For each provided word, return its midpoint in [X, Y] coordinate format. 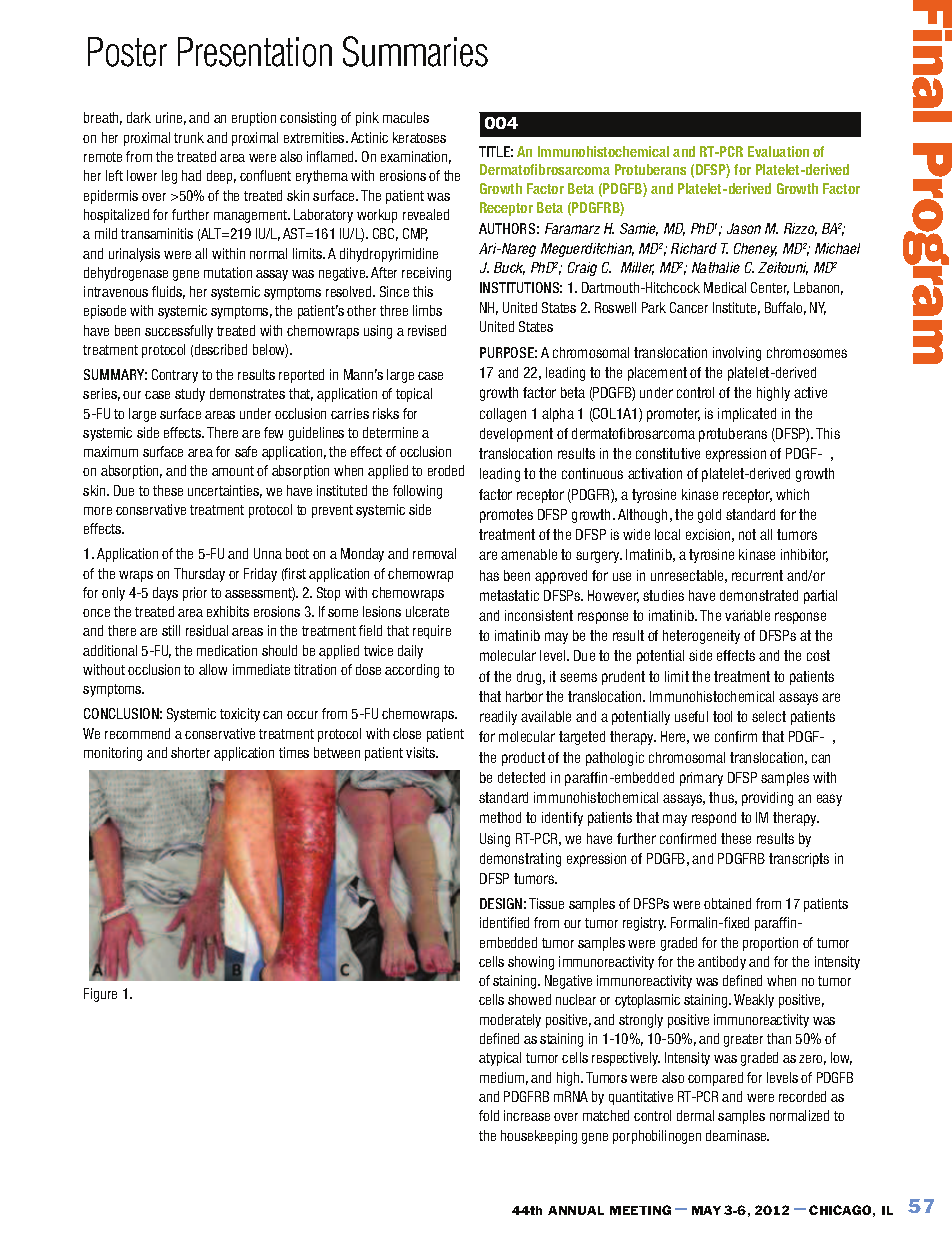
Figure [100, 995]
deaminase [737, 1135]
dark [139, 117]
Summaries [415, 51]
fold [489, 1115]
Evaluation [778, 151]
